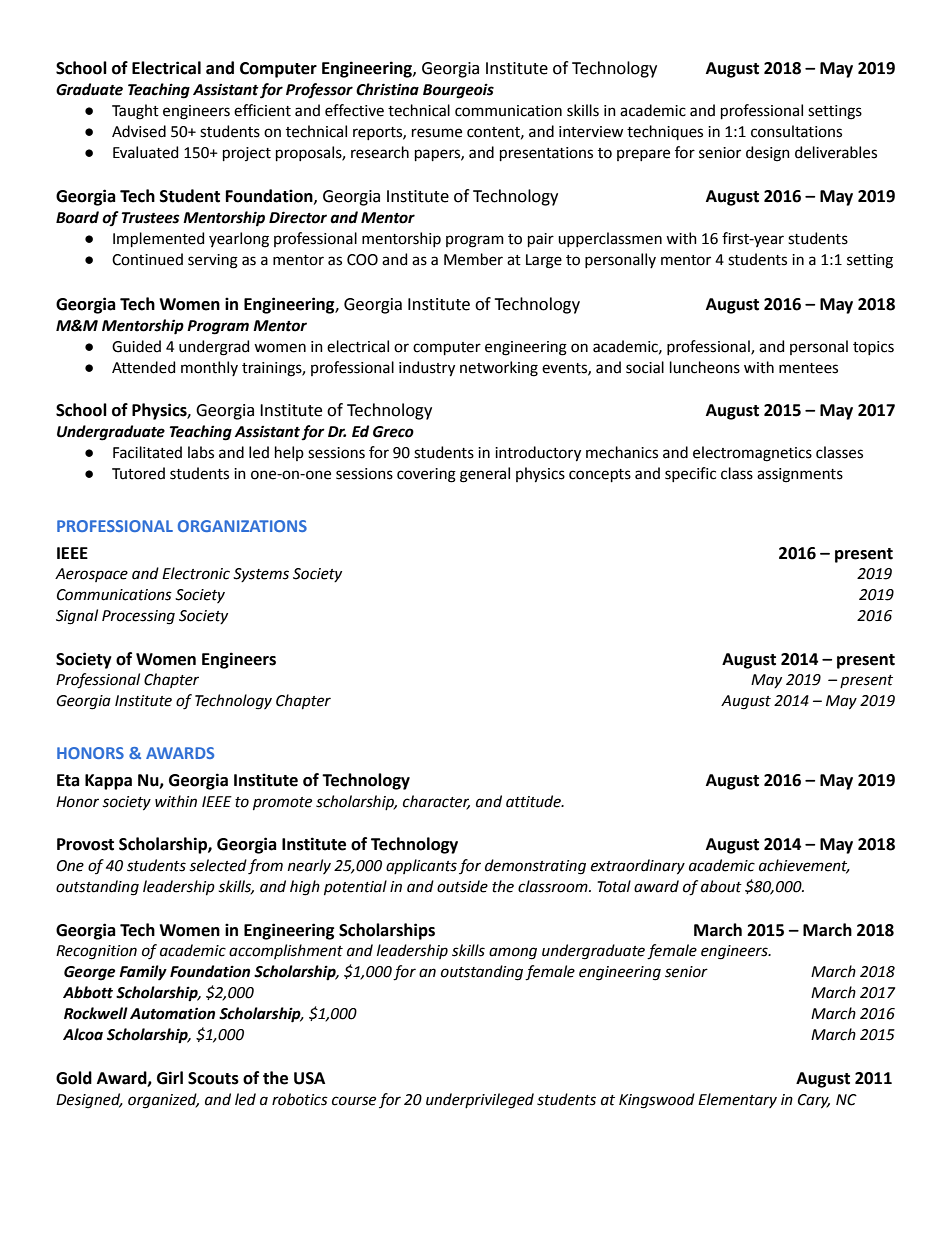 Image resolution: width=952 pixels, height=1233 pixels. What do you see at coordinates (814, 1101) in the screenshot?
I see `Cary` at bounding box center [814, 1101].
